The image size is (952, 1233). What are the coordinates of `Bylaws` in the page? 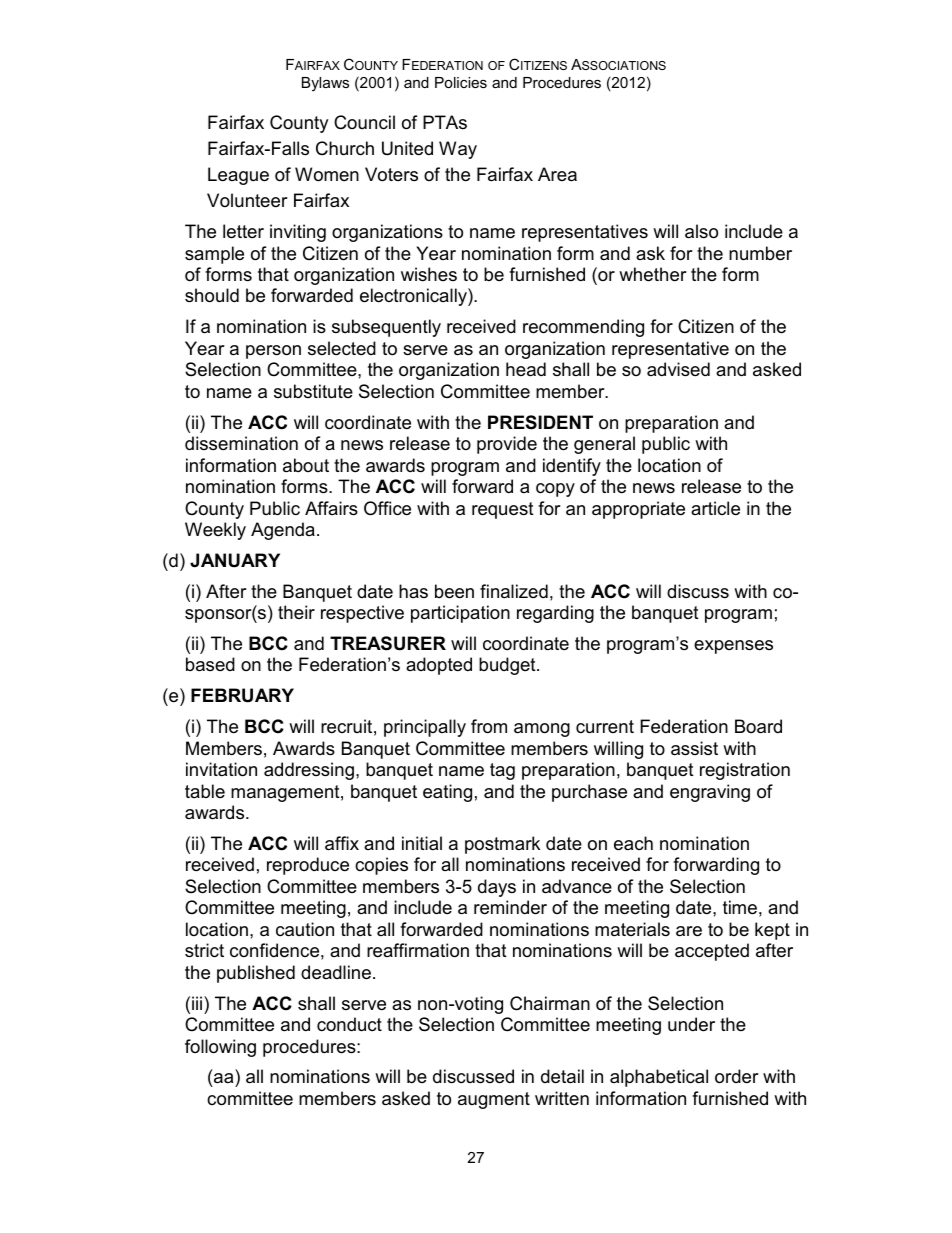 It's located at (325, 84).
